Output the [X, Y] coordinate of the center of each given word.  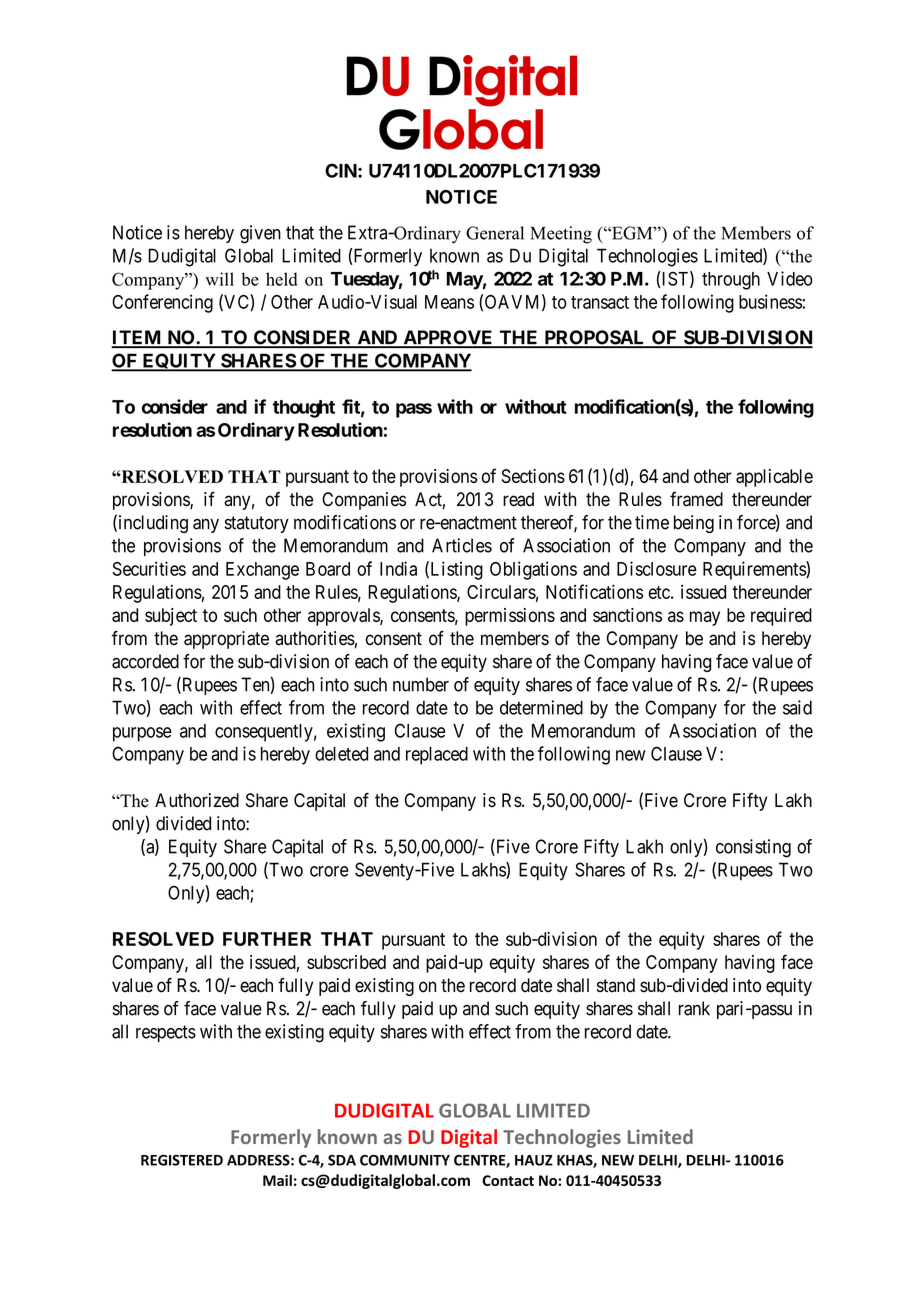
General [495, 233]
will [220, 279]
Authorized [197, 800]
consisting [753, 848]
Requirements [755, 570]
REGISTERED [182, 1160]
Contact [508, 1180]
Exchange [262, 571]
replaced [437, 756]
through [731, 281]
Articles [462, 545]
